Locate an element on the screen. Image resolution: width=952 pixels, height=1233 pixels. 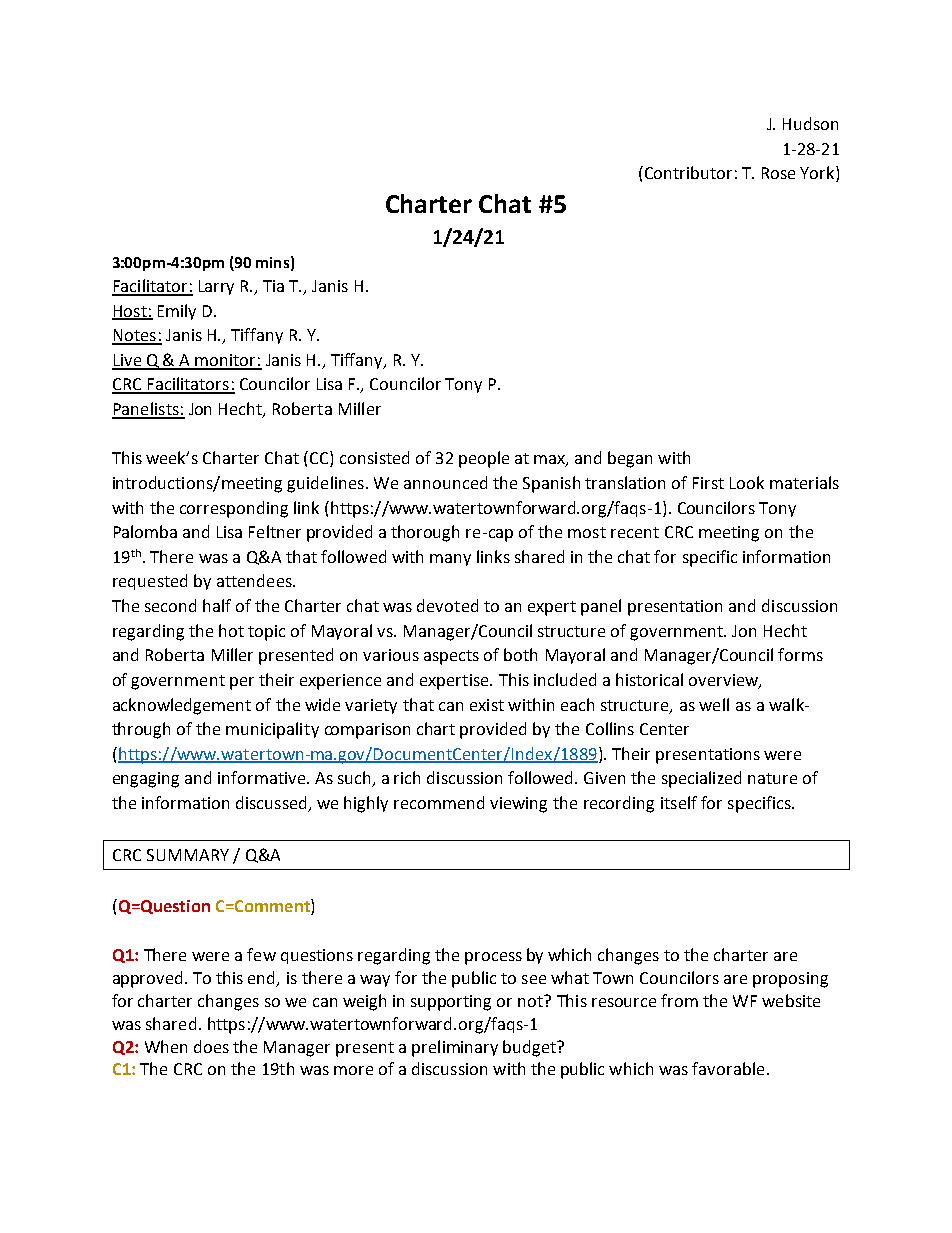
Contributor is located at coordinates (687, 172).
